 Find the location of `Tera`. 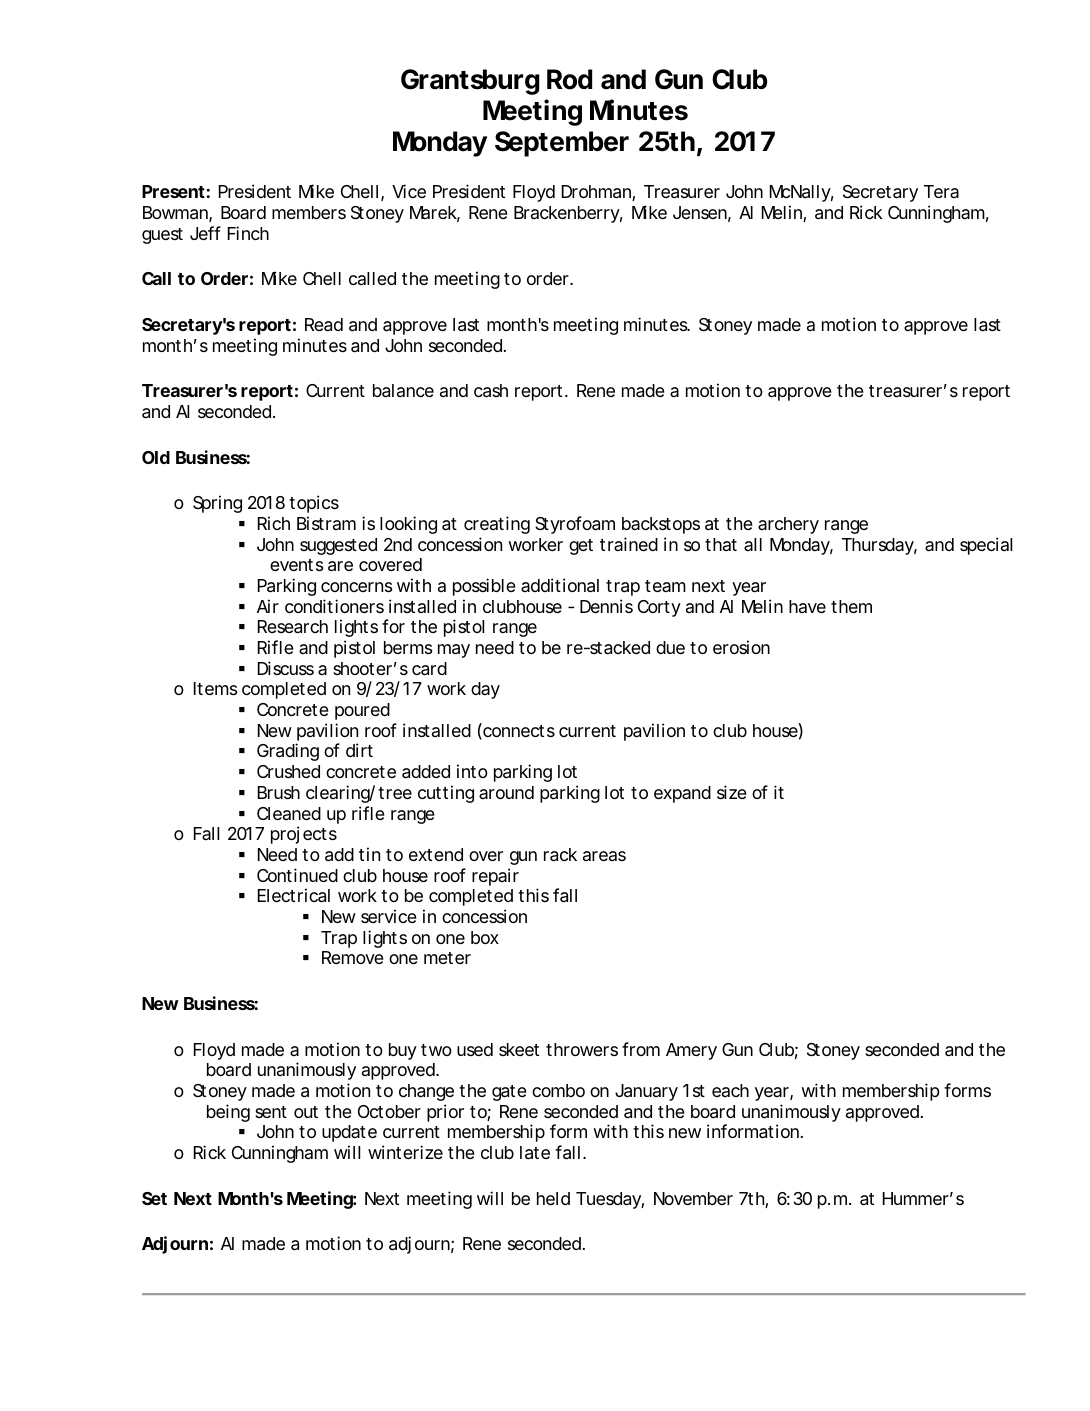

Tera is located at coordinates (941, 191).
